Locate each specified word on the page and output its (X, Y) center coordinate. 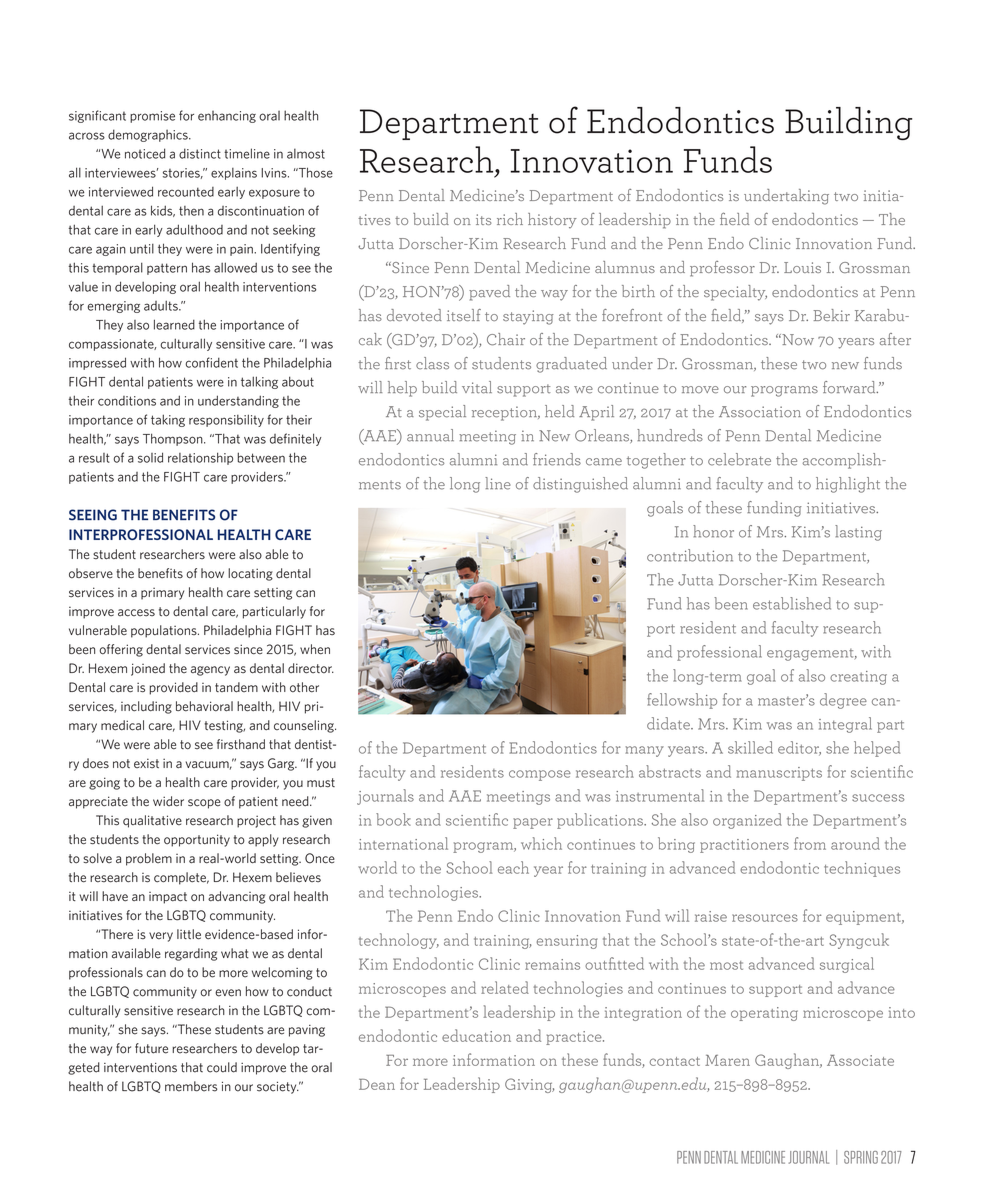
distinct (200, 153)
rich (510, 219)
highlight (848, 485)
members (191, 1086)
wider (168, 801)
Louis (802, 267)
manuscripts (779, 774)
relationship (200, 458)
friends (557, 459)
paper (533, 823)
